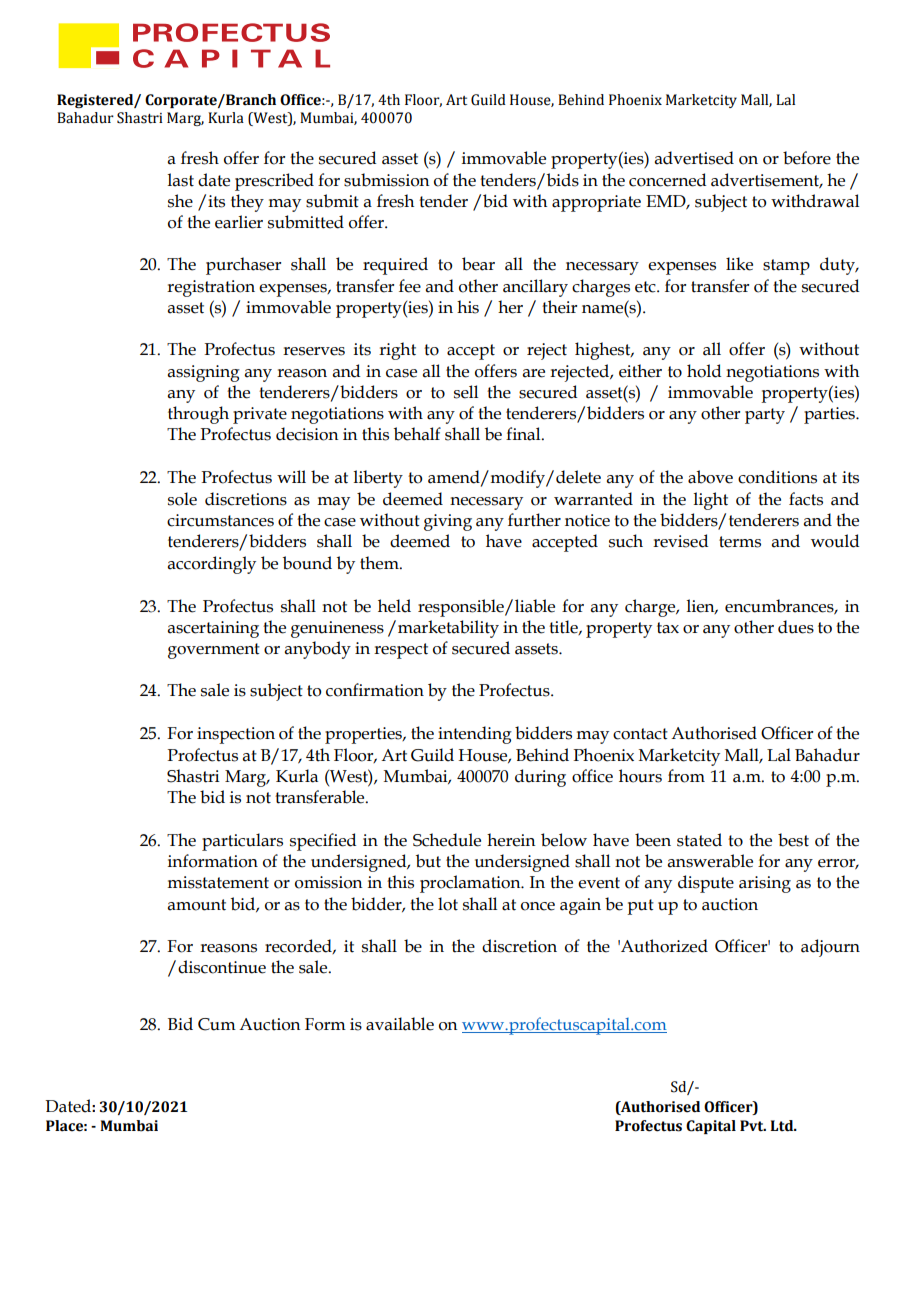 Image resolution: width=924 pixels, height=1308 pixels. Describe the element at coordinates (242, 842) in the page. I see `particulars` at that location.
